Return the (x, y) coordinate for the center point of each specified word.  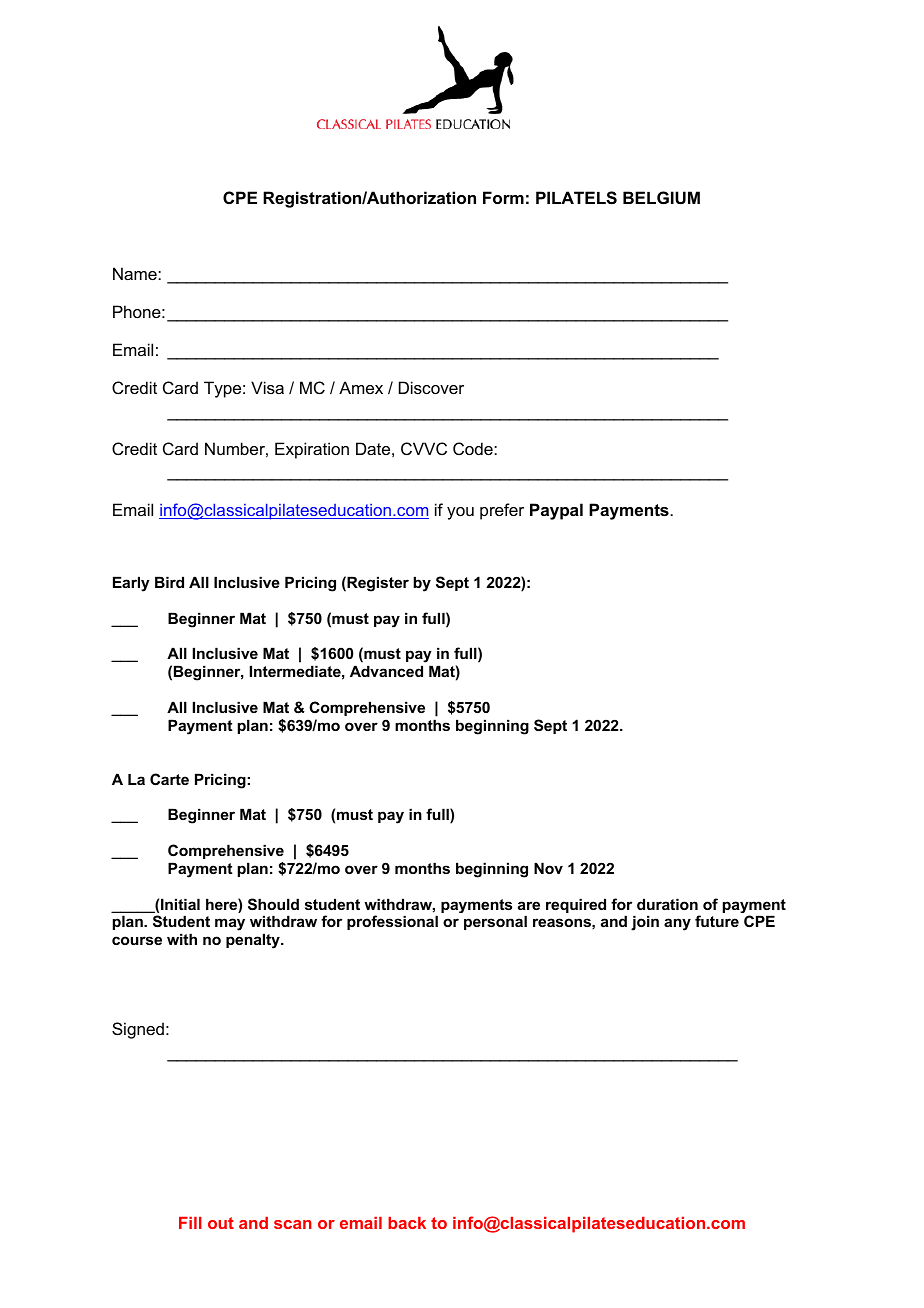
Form (503, 197)
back (407, 1223)
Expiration (312, 450)
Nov (548, 868)
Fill (190, 1223)
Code (474, 448)
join (645, 923)
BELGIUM (661, 197)
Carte (169, 779)
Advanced (386, 671)
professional (392, 922)
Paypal (556, 511)
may (230, 924)
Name (136, 273)
